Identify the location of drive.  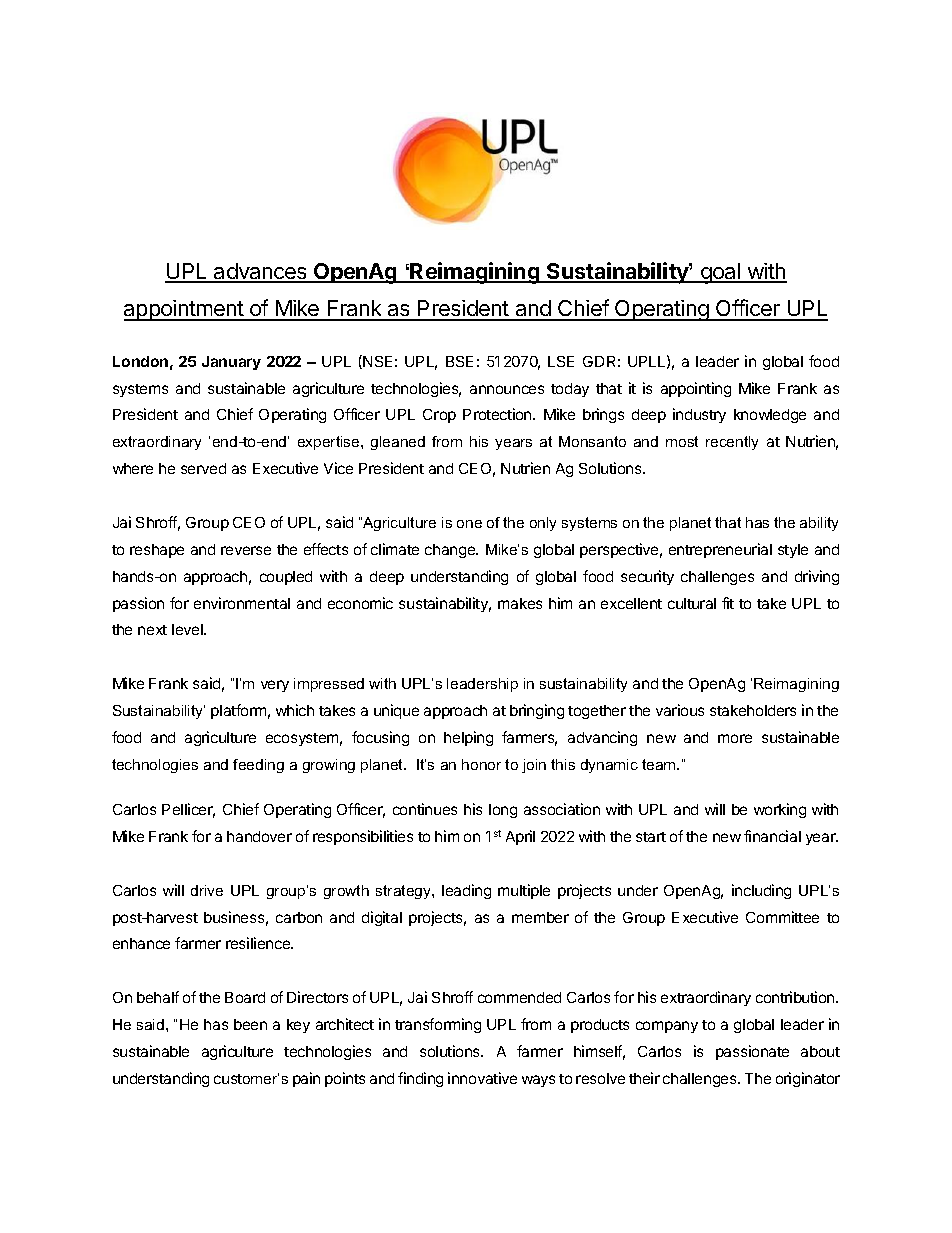
(207, 890).
